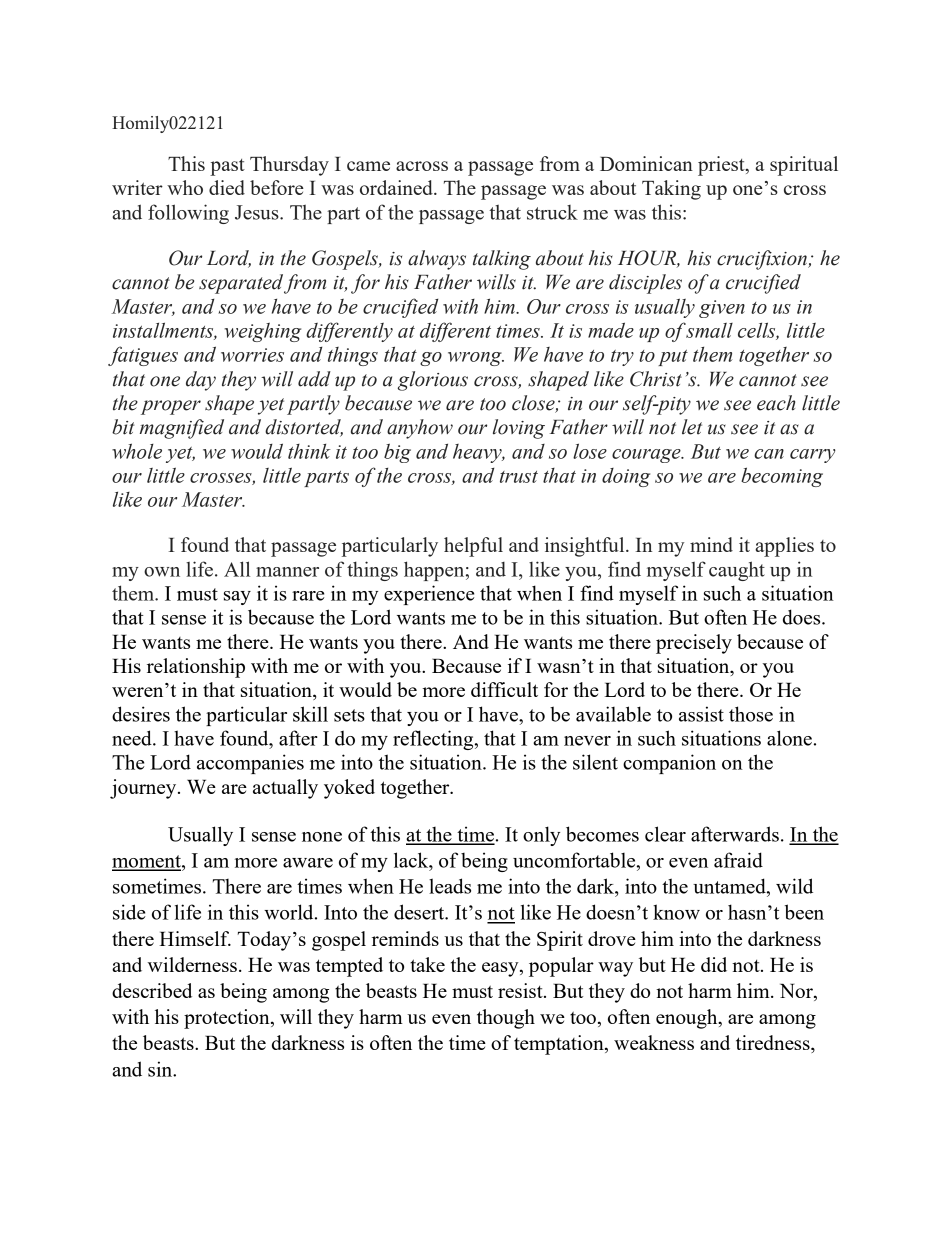 This screenshot has height=1233, width=952. What do you see at coordinates (227, 187) in the screenshot?
I see `died` at bounding box center [227, 187].
